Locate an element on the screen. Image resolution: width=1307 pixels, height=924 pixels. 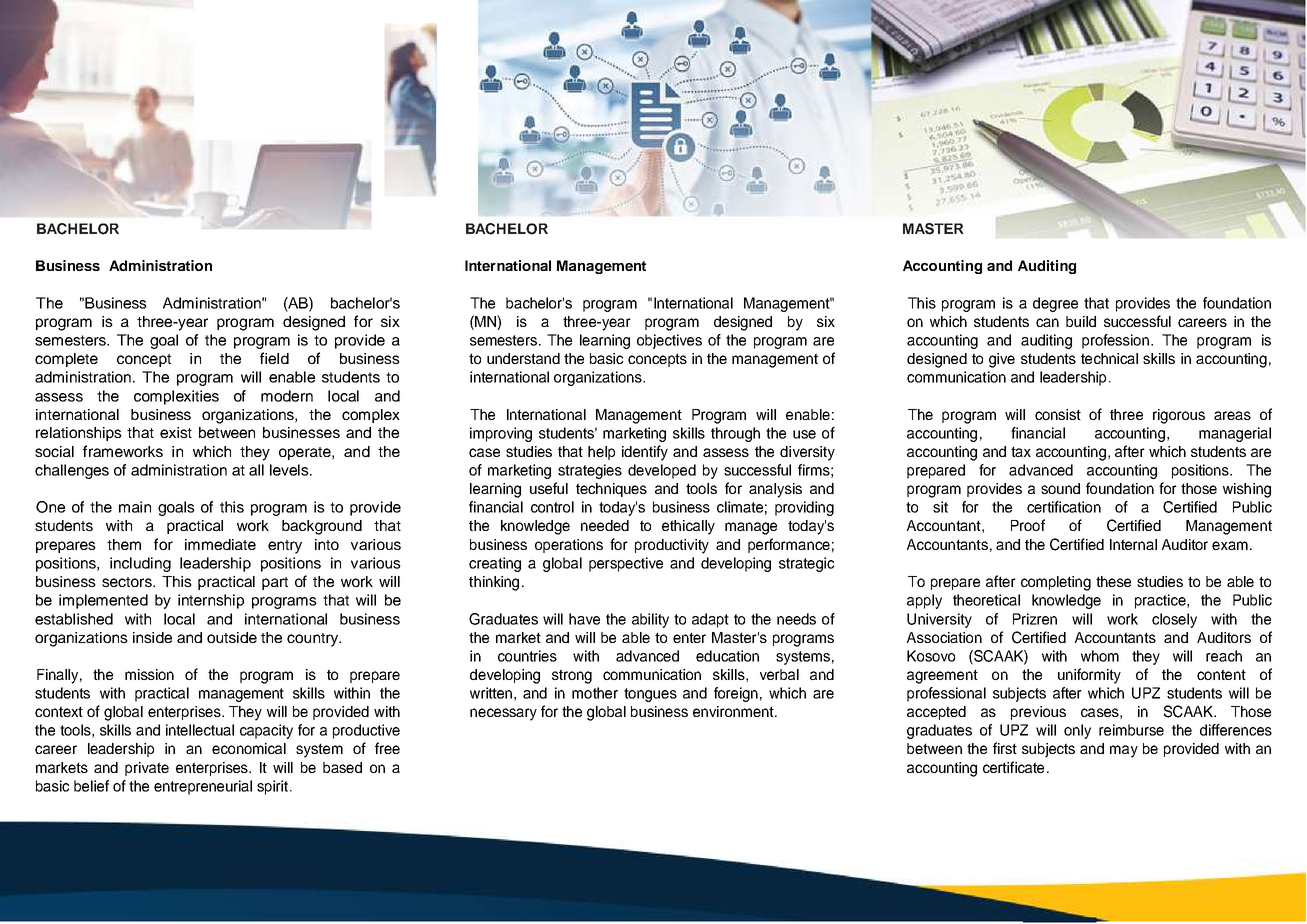
field is located at coordinates (274, 358).
